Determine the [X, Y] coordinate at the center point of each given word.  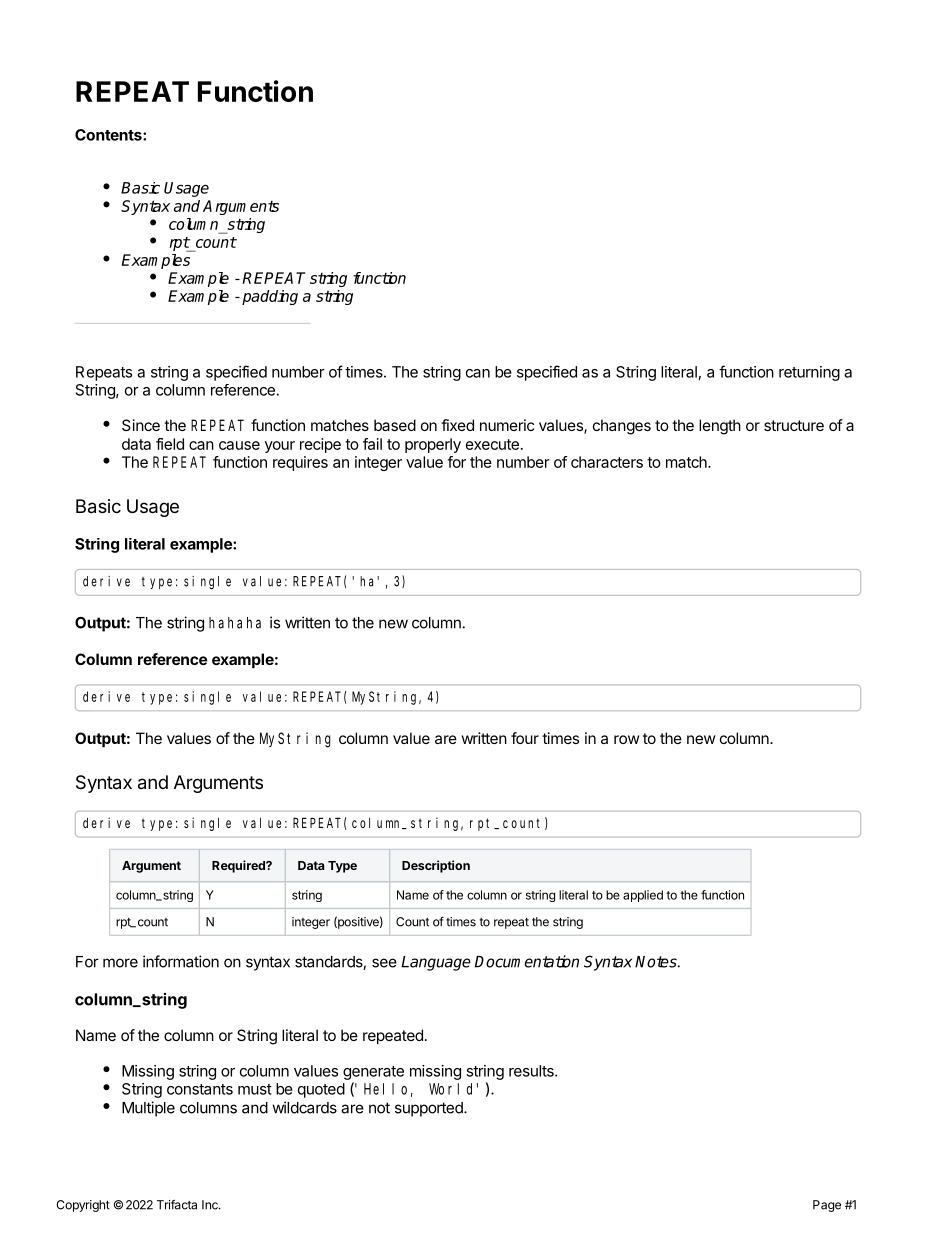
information [181, 961]
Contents [109, 135]
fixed [457, 425]
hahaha [235, 623]
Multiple [148, 1109]
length [720, 427]
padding [270, 297]
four [525, 738]
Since [141, 425]
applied [643, 896]
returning [809, 373]
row [627, 739]
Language [436, 963]
